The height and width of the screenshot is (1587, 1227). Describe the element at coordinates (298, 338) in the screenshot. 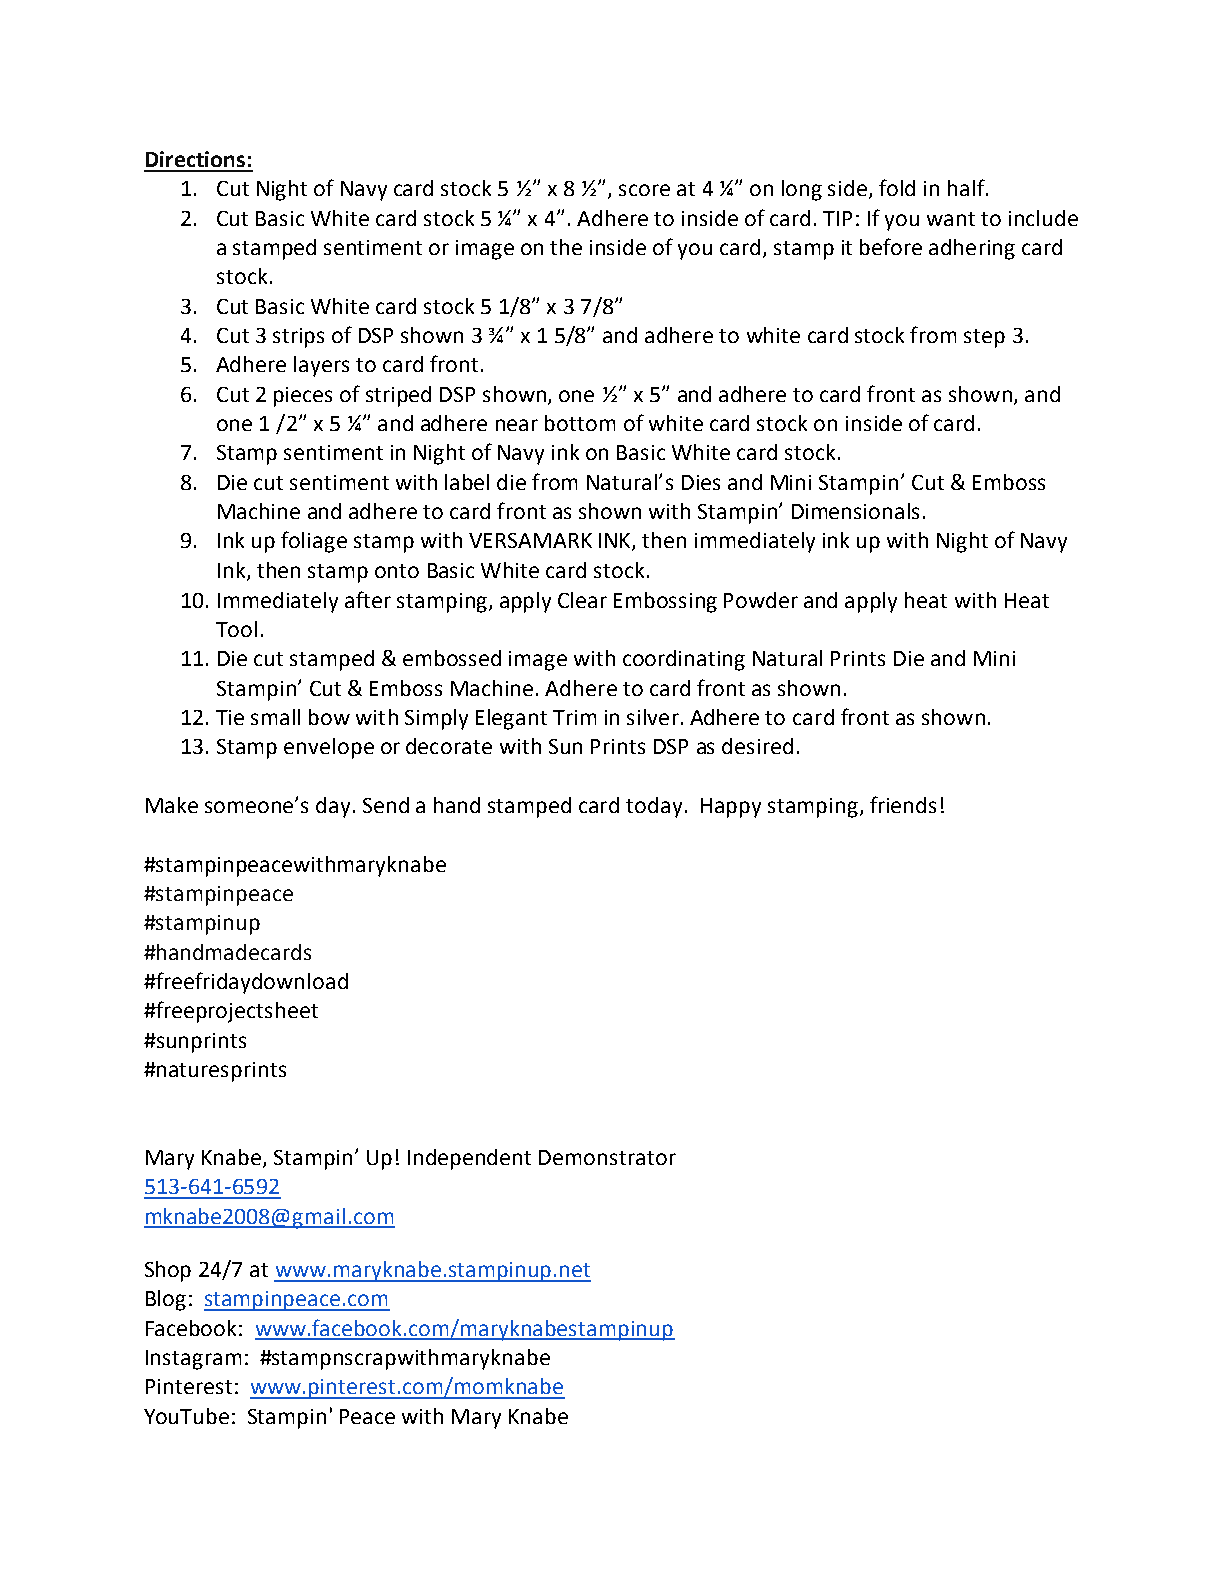

I see `strips` at that location.
